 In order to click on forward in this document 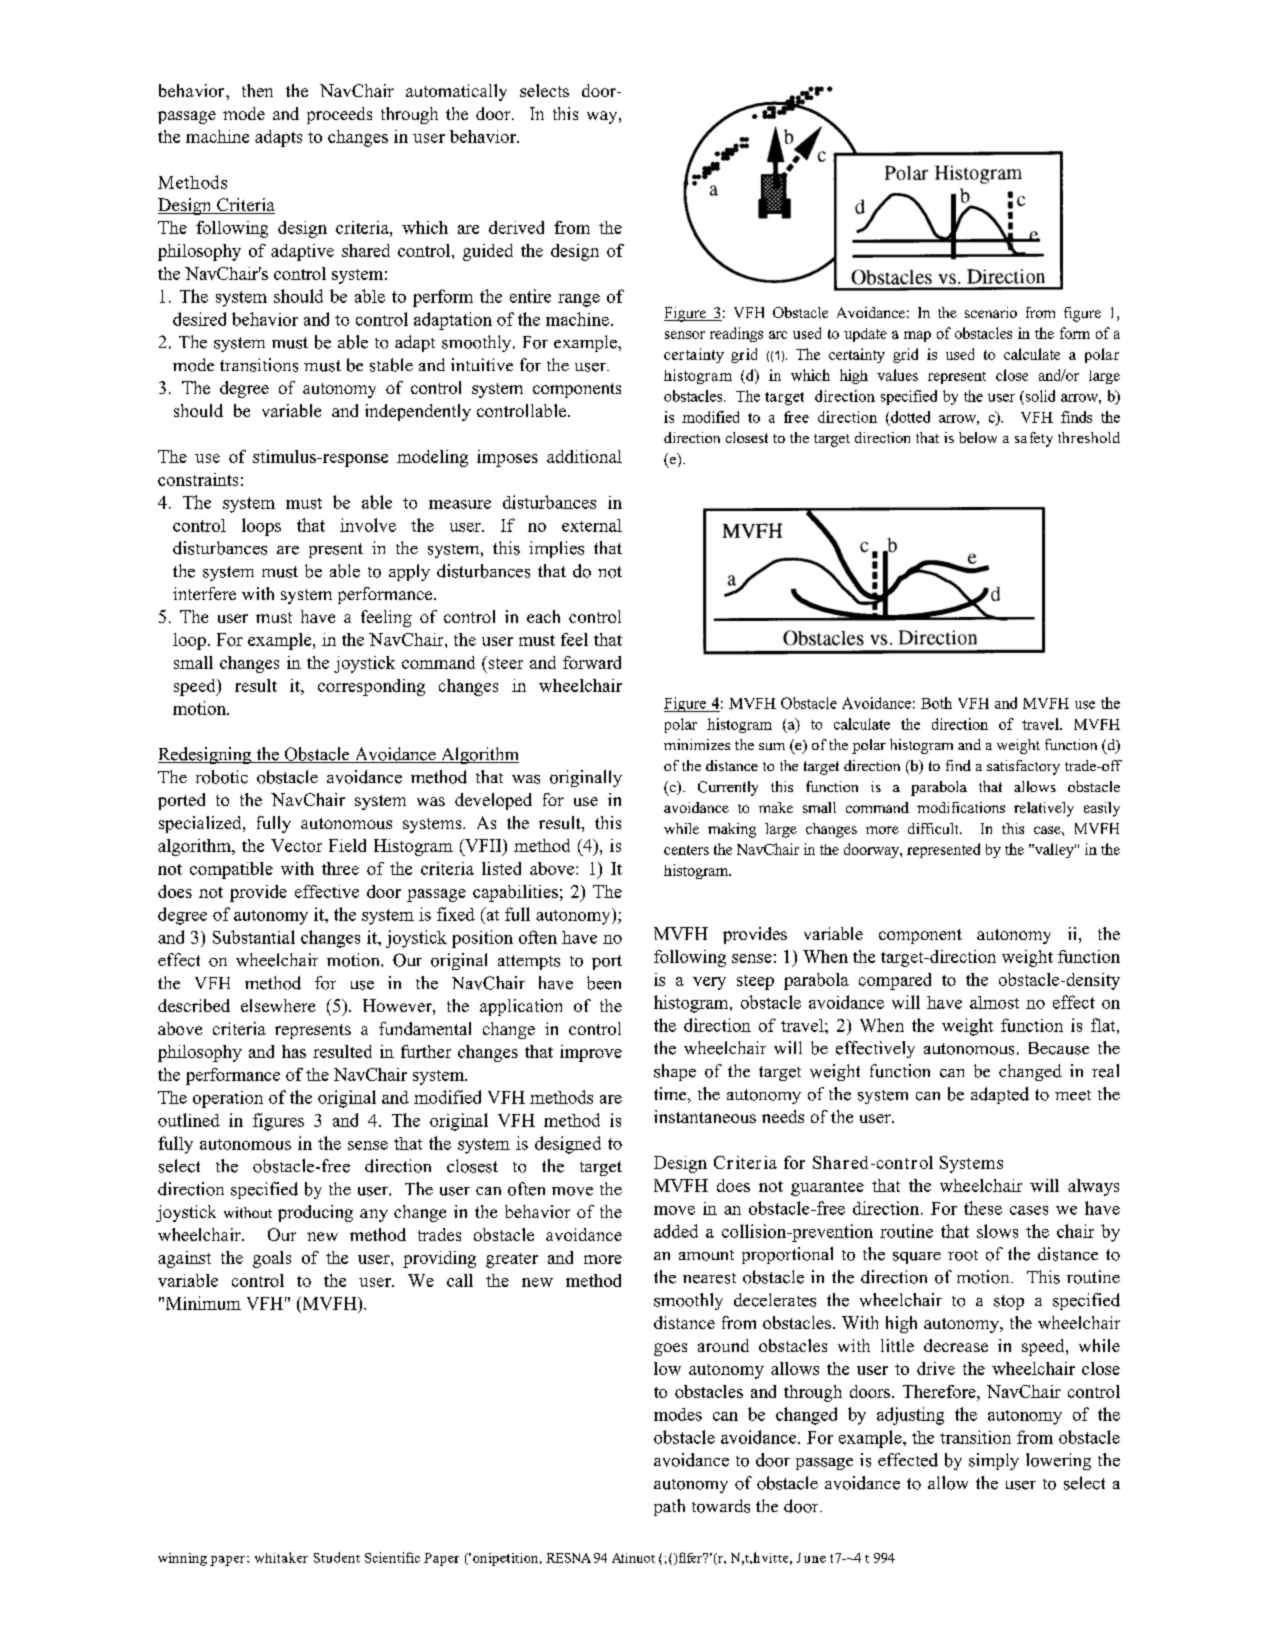, I will do `click(592, 662)`.
